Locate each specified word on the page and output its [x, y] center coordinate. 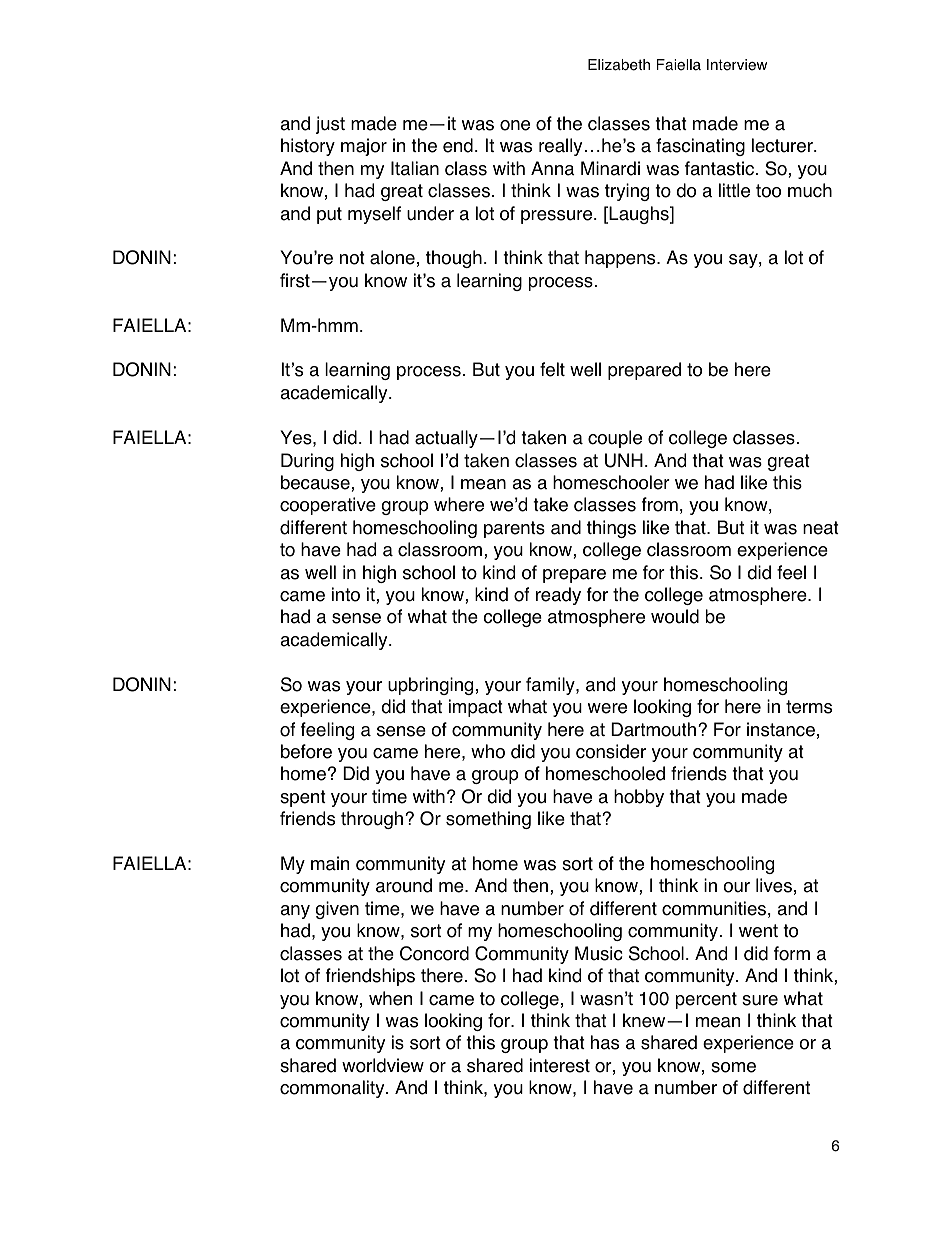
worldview [383, 1065]
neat [821, 528]
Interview [737, 65]
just [330, 125]
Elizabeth [619, 65]
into [346, 594]
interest [560, 1065]
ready [558, 596]
